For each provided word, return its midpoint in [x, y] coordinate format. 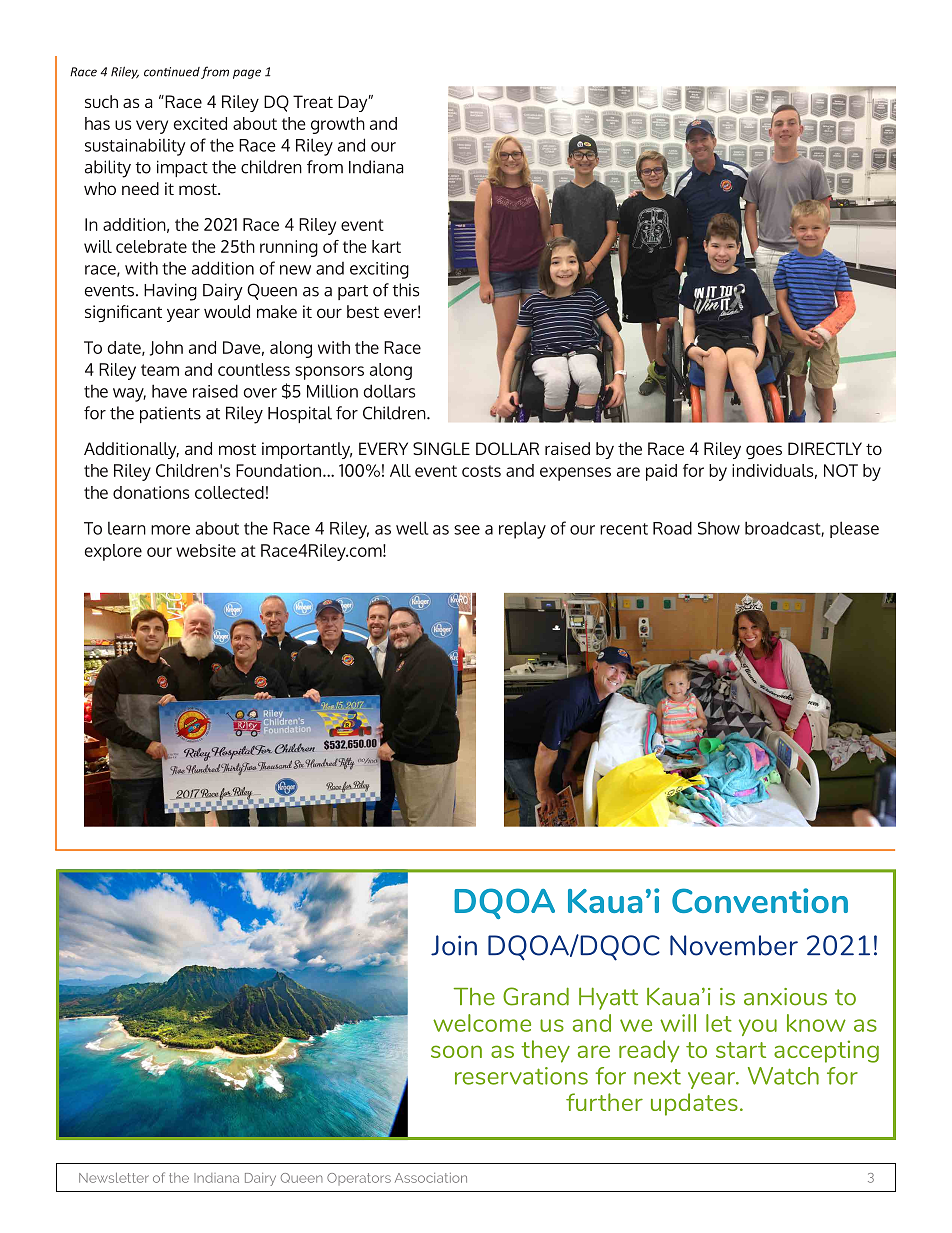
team [160, 370]
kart [386, 246]
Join [454, 945]
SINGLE [441, 448]
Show [719, 528]
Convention [760, 900]
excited [200, 123]
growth [338, 125]
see [467, 530]
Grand [536, 996]
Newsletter [114, 1178]
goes [764, 452]
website [206, 550]
